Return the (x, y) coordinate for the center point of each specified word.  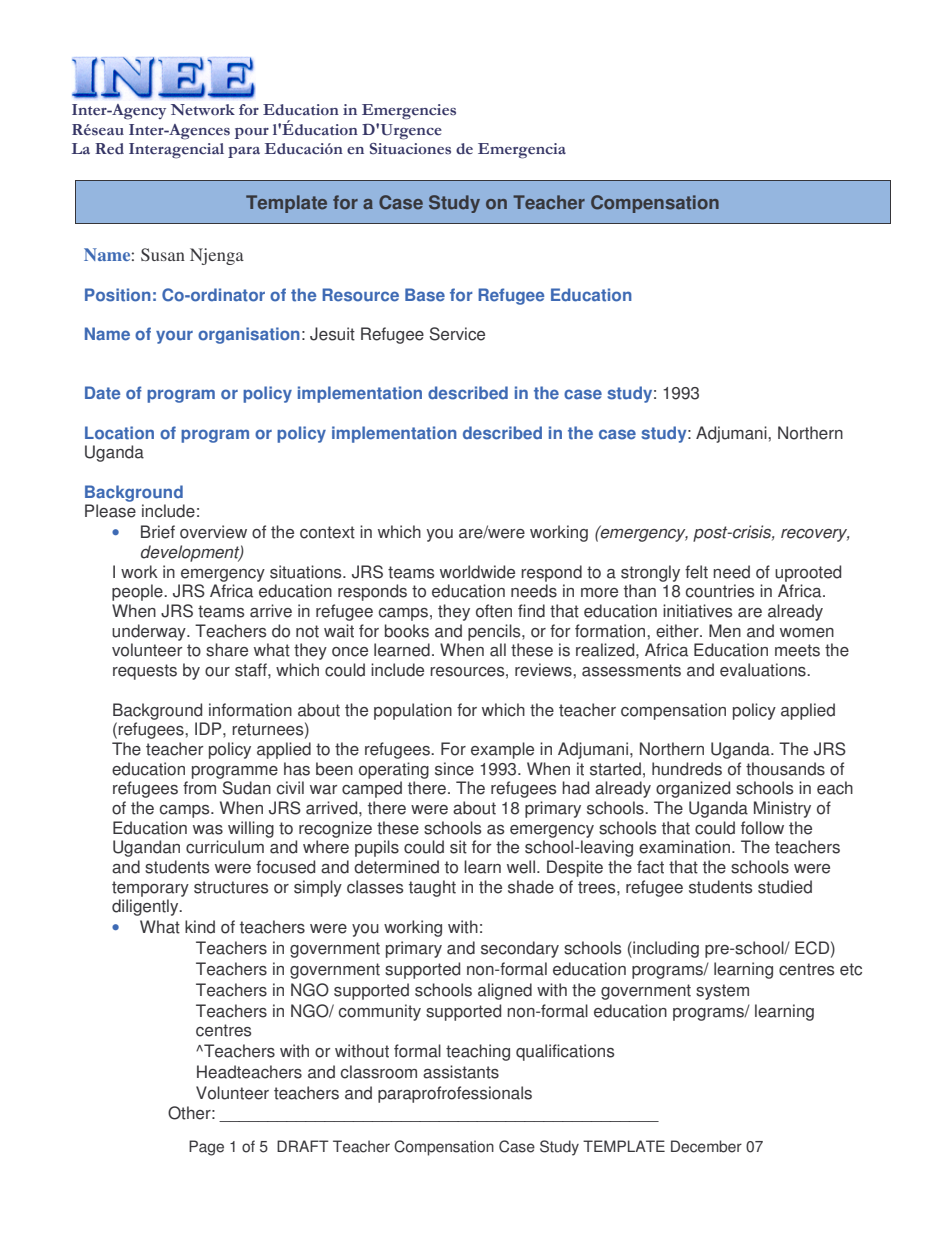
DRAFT (303, 1146)
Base (425, 295)
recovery (815, 535)
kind (200, 927)
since (454, 769)
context (327, 532)
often (494, 611)
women (807, 633)
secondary (520, 949)
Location (119, 433)
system (722, 992)
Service (457, 334)
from (199, 788)
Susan (163, 254)
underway (150, 632)
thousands (785, 769)
